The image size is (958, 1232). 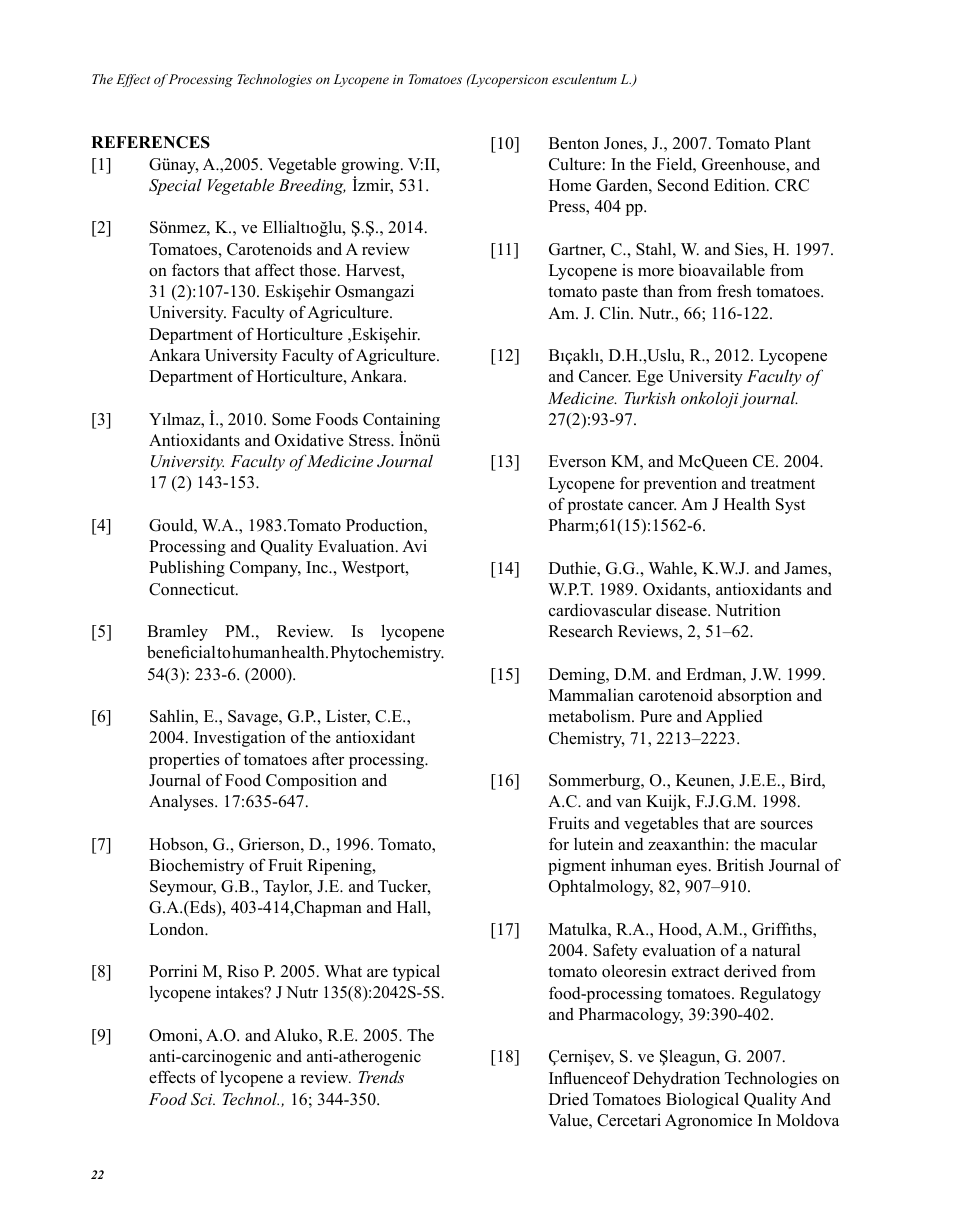 What do you see at coordinates (570, 185) in the page?
I see `Home` at bounding box center [570, 185].
